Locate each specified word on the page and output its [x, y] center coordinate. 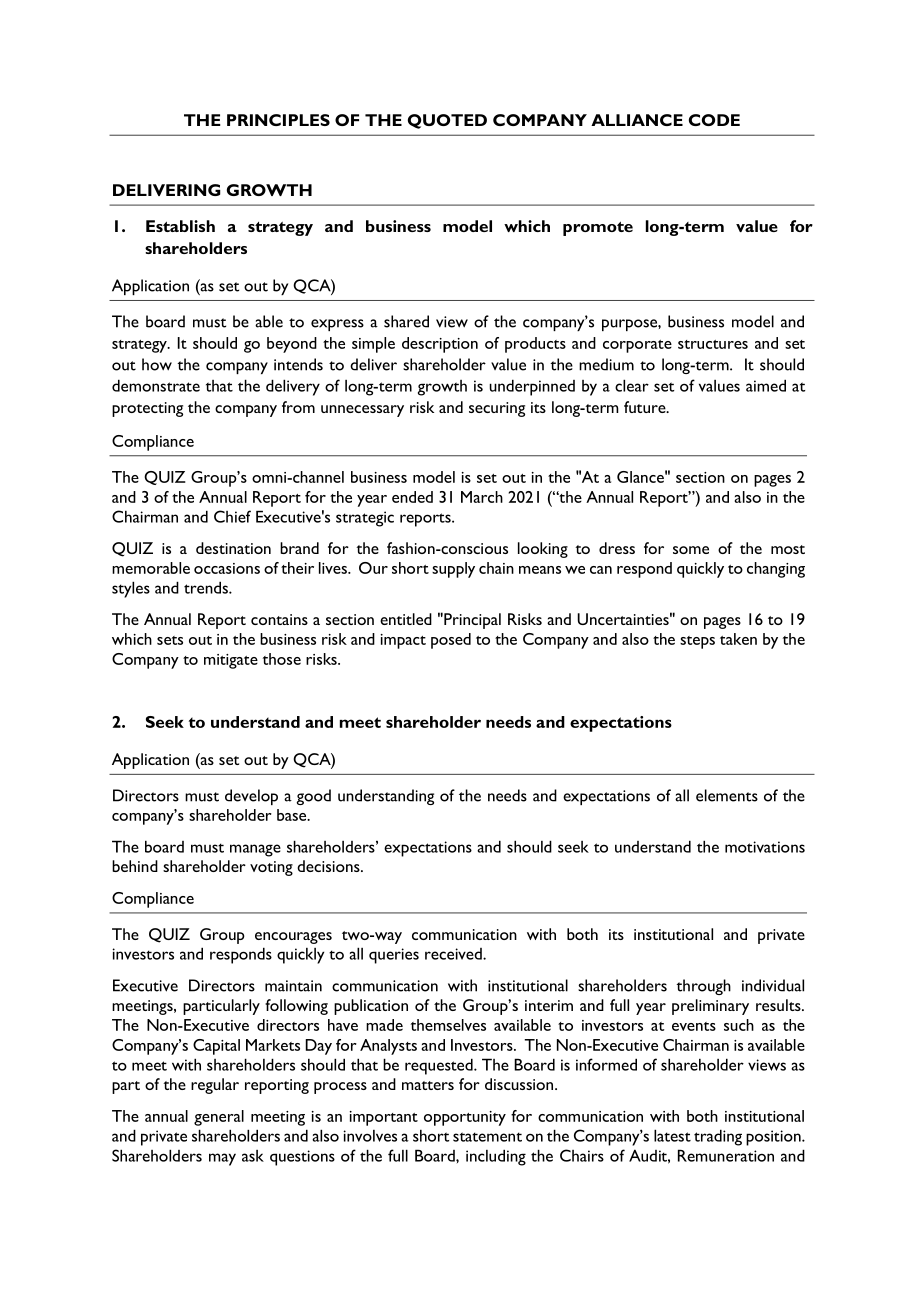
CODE [714, 120]
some [691, 550]
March [482, 497]
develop [251, 797]
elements [727, 795]
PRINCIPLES [278, 120]
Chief [232, 516]
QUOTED [447, 121]
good [313, 797]
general [219, 1118]
